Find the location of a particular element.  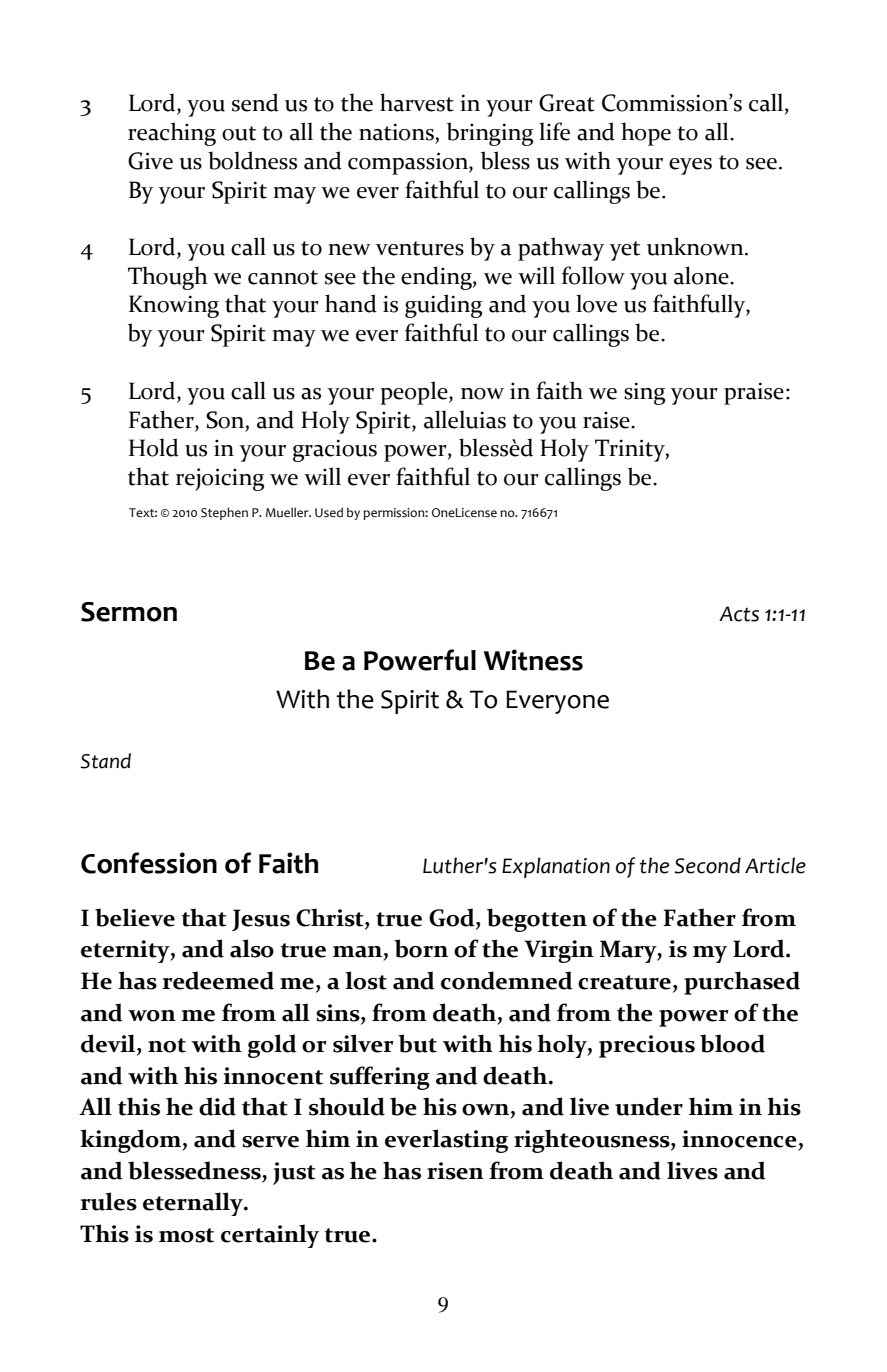

Second is located at coordinates (707, 865).
